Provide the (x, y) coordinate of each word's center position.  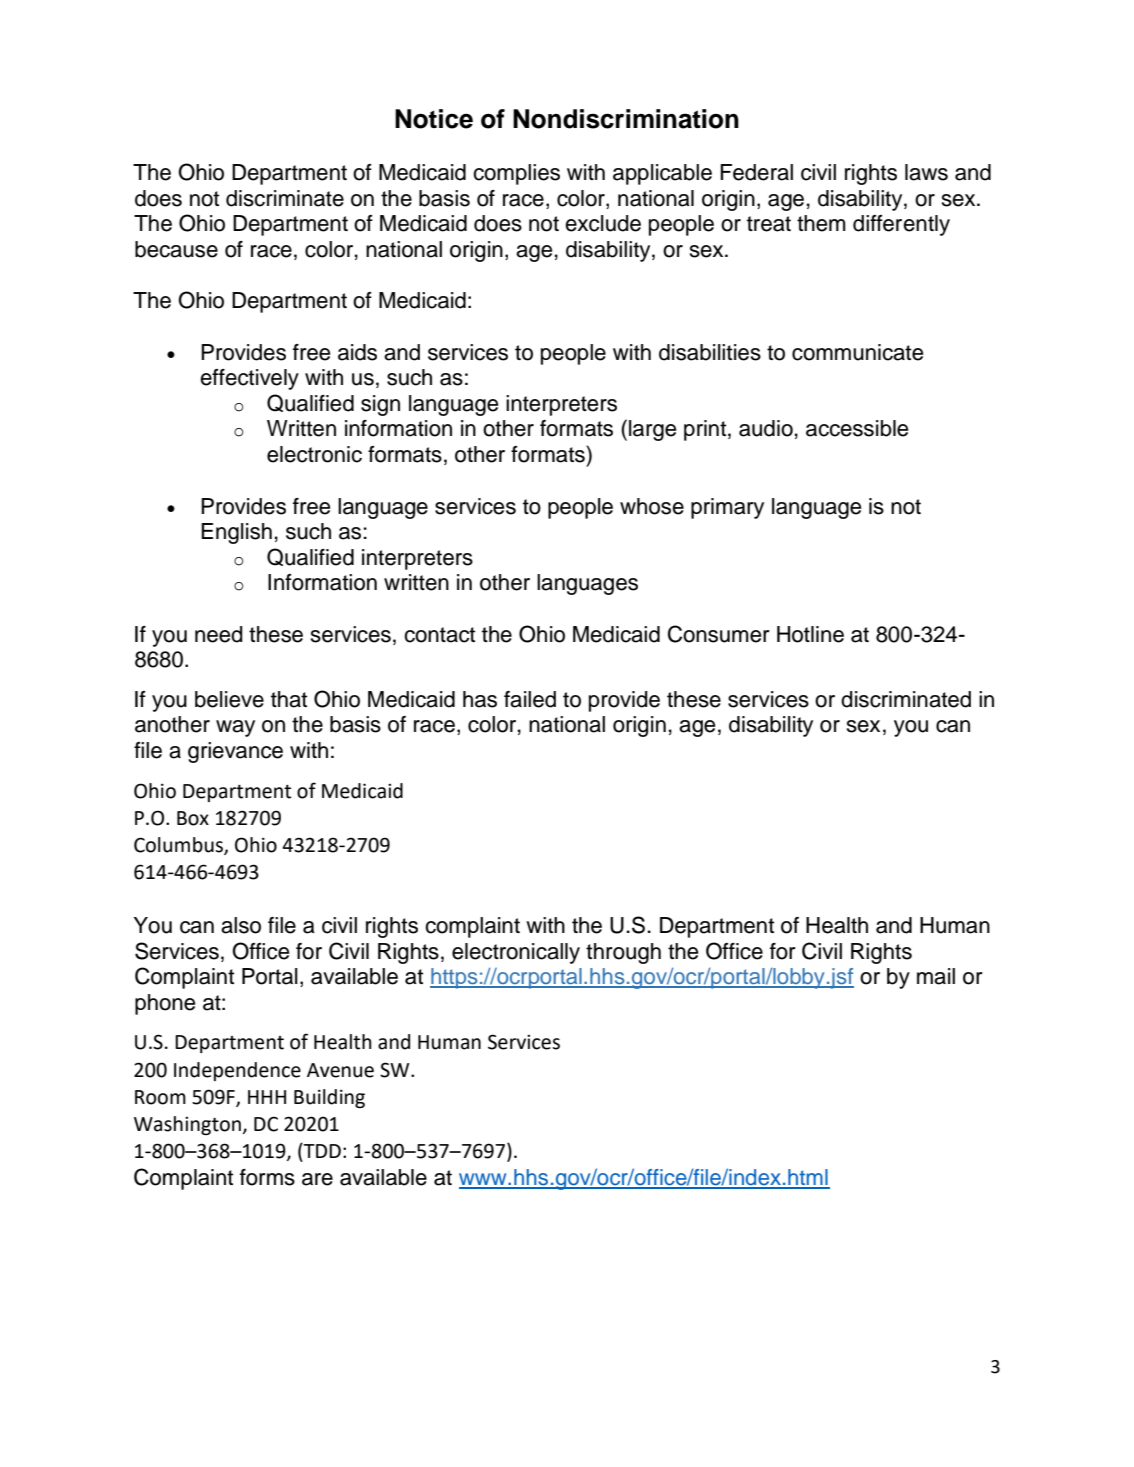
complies (516, 174)
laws (926, 172)
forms (267, 1177)
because (176, 249)
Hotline (810, 634)
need (219, 634)
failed (530, 699)
